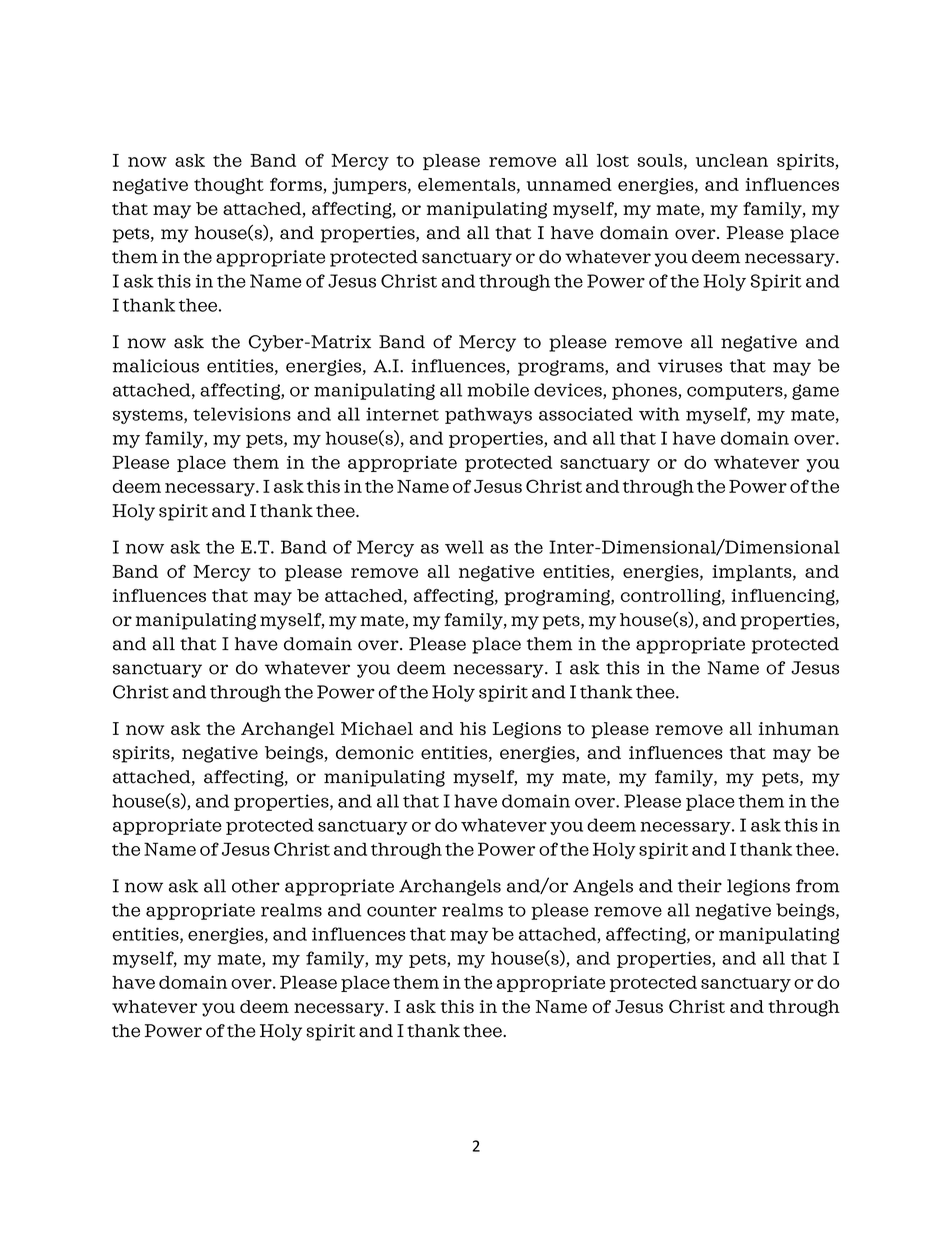  Describe the element at coordinates (799, 728) in the screenshot. I see `inhuman` at that location.
